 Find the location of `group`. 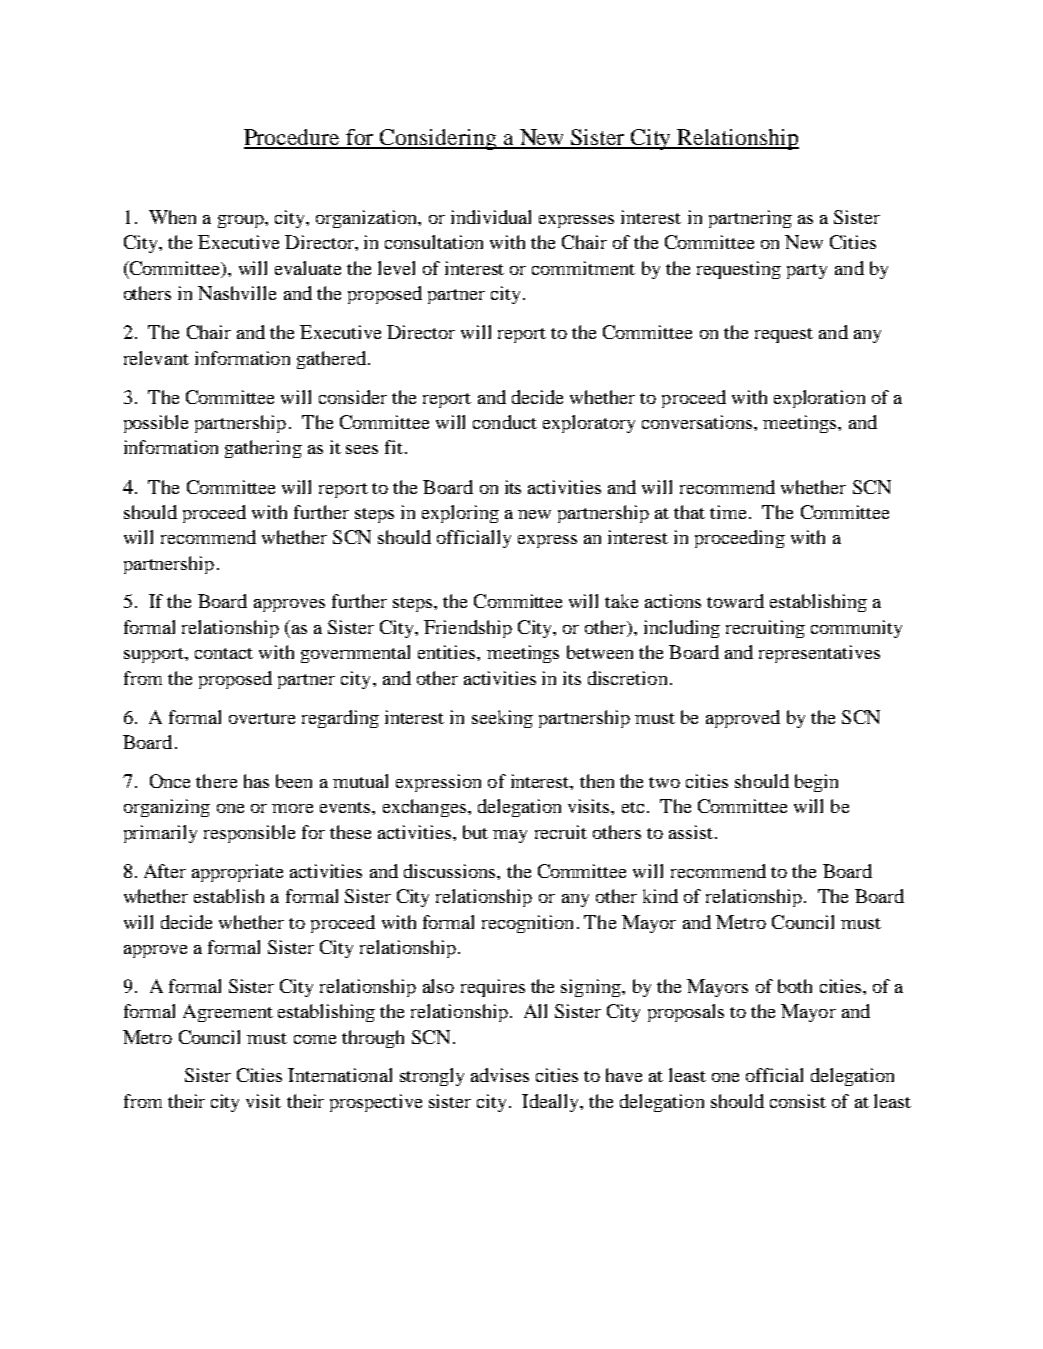

group is located at coordinates (242, 221).
